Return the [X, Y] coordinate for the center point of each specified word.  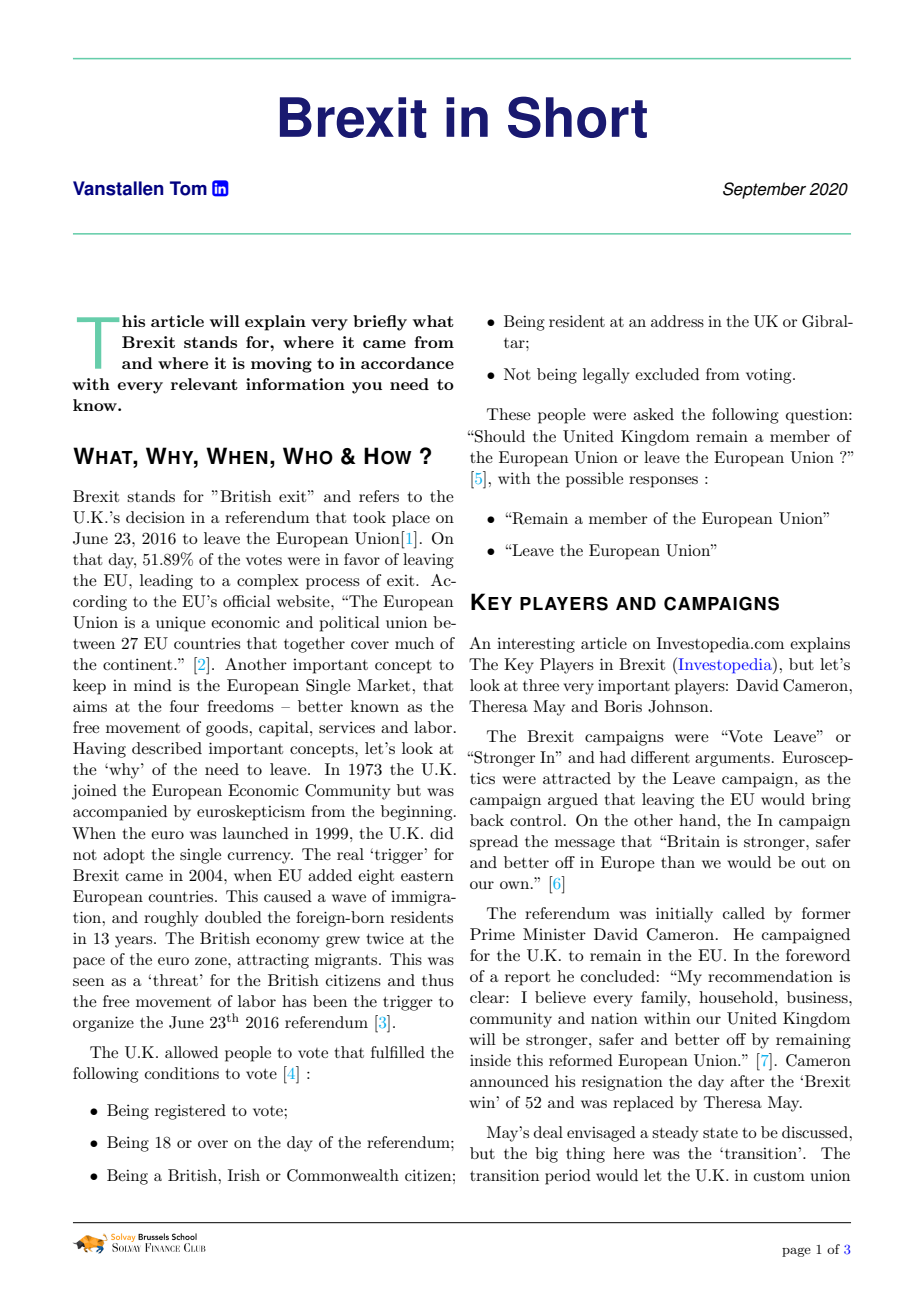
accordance [407, 363]
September [764, 190]
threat [175, 980]
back [487, 820]
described [167, 748]
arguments [733, 760]
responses [663, 482]
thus [438, 980]
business [818, 997]
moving [281, 365]
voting [770, 376]
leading [166, 582]
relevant [204, 384]
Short [577, 117]
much [414, 643]
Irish [244, 1175]
